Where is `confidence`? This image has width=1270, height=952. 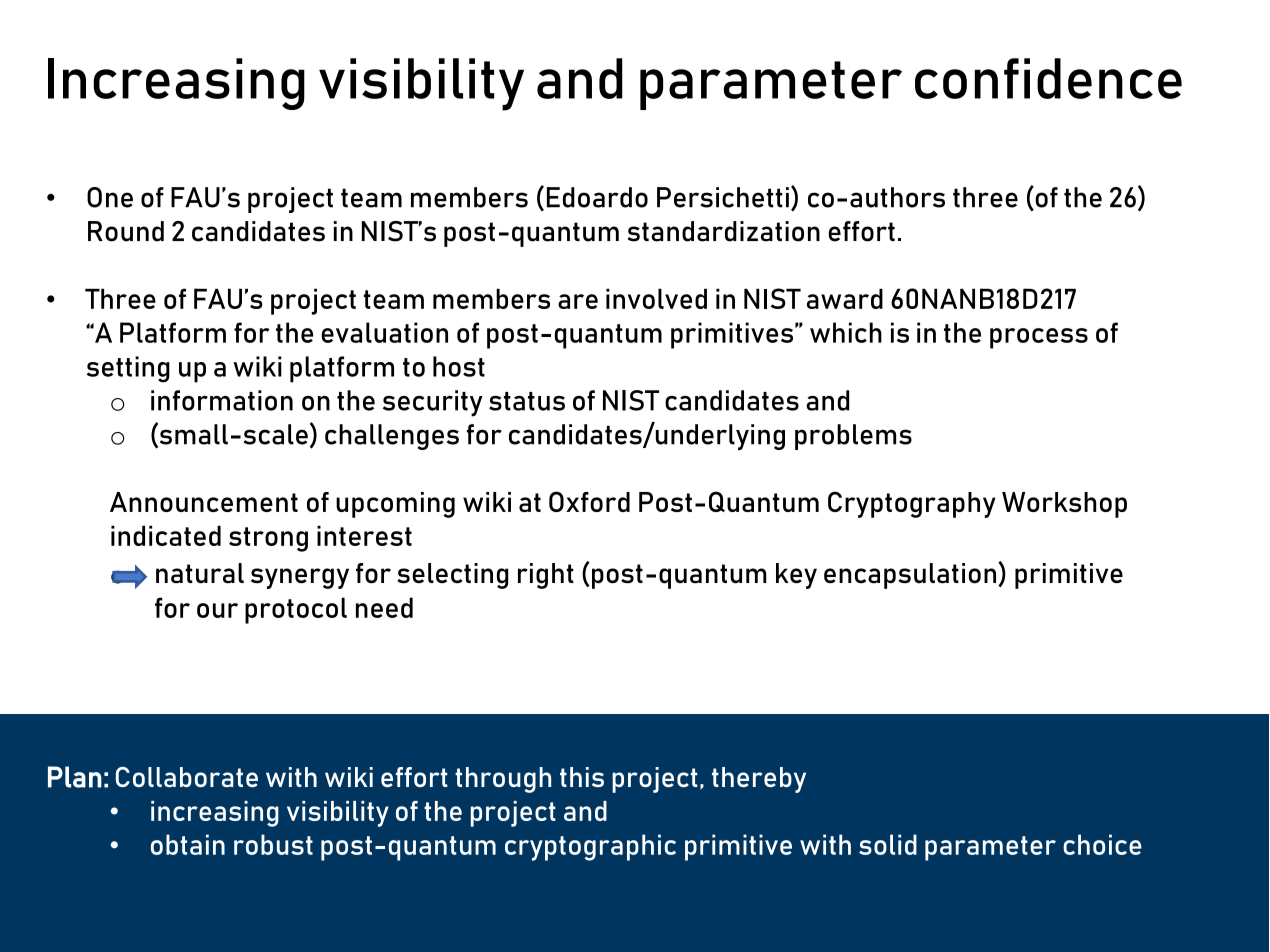
confidence is located at coordinates (1048, 78).
